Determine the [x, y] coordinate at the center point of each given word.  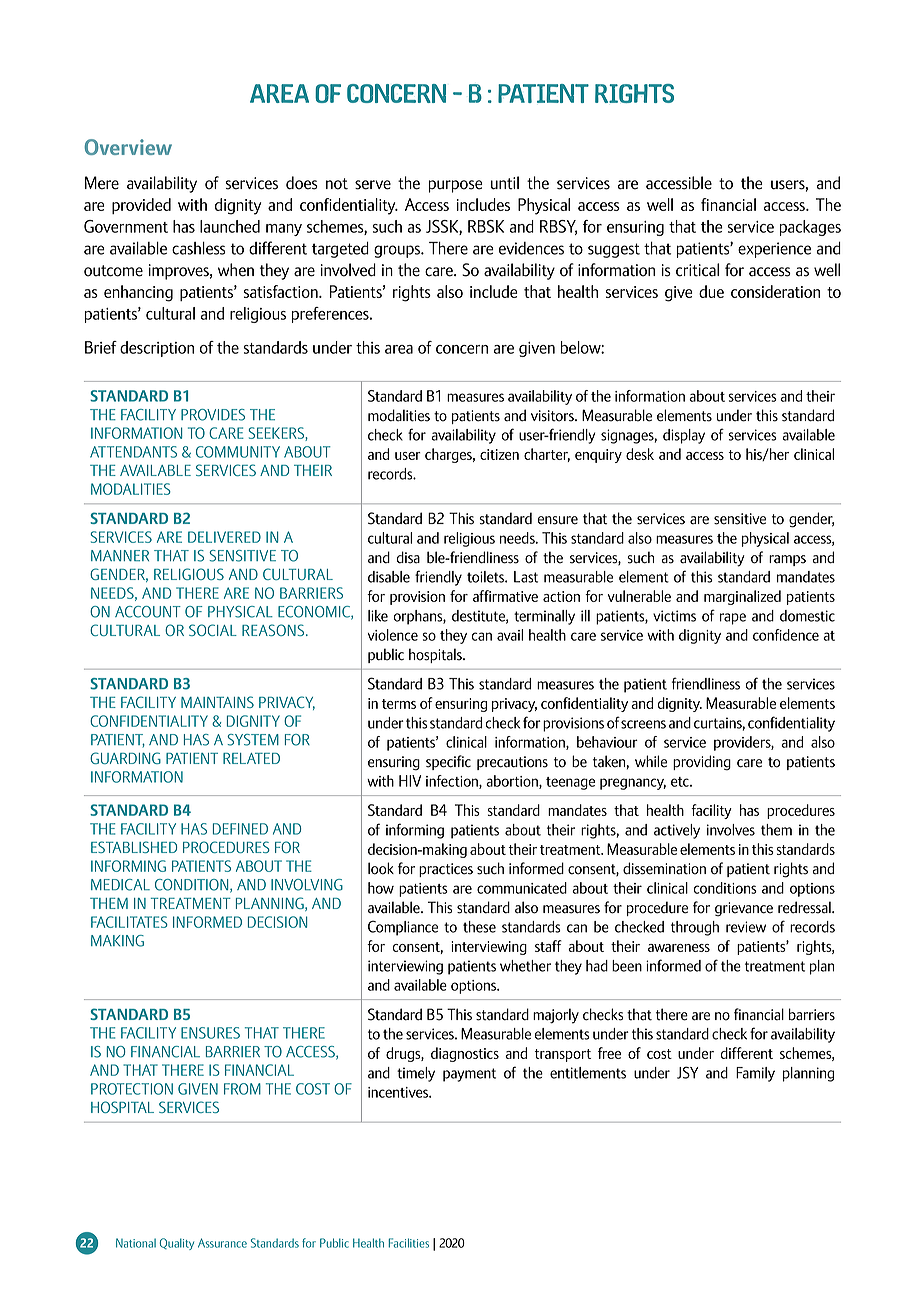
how [381, 888]
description [157, 349]
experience [774, 250]
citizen [499, 454]
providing [702, 763]
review [746, 927]
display [684, 436]
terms [399, 704]
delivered [224, 537]
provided [141, 206]
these [479, 927]
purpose [456, 186]
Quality [177, 1244]
